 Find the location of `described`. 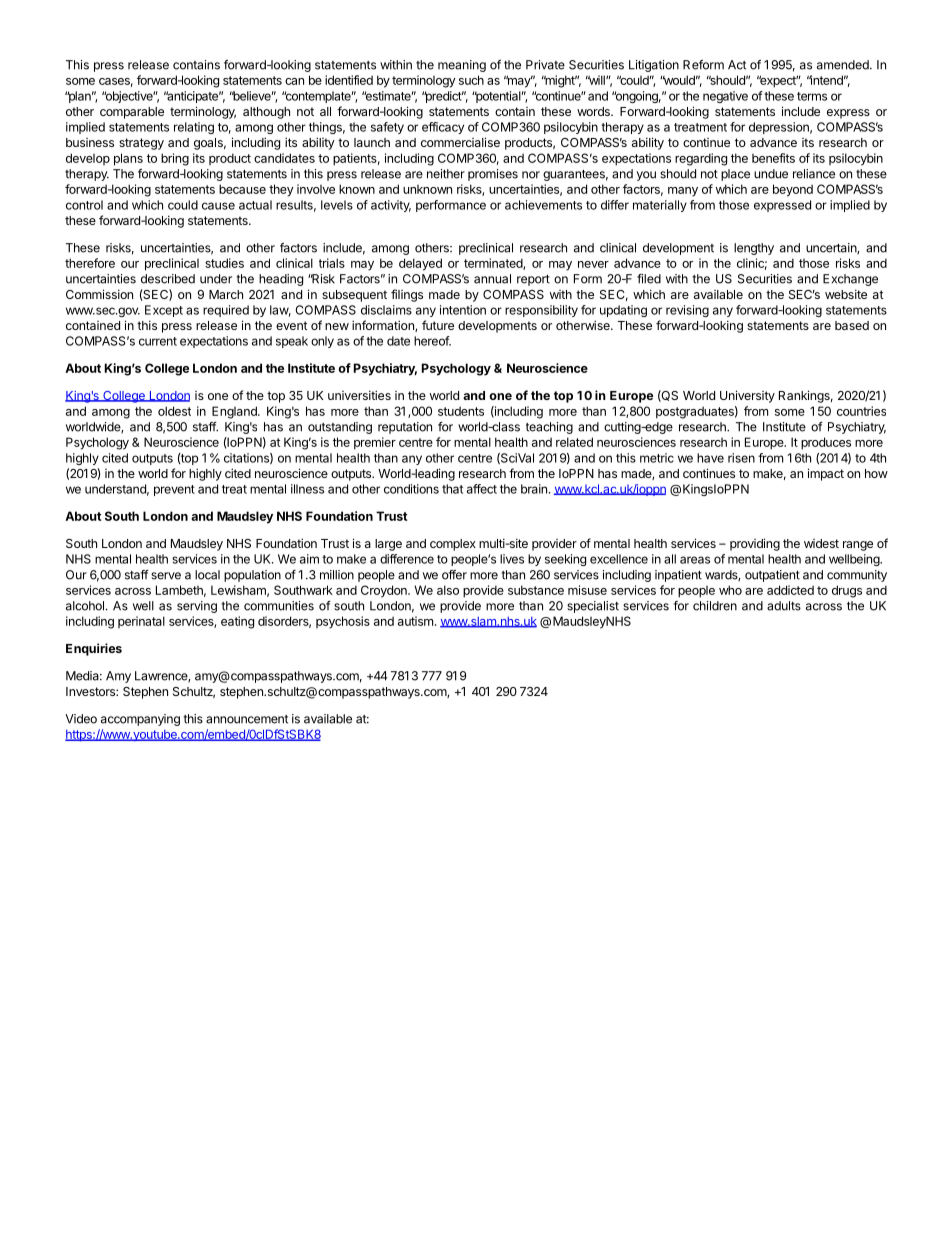

described is located at coordinates (168, 279).
